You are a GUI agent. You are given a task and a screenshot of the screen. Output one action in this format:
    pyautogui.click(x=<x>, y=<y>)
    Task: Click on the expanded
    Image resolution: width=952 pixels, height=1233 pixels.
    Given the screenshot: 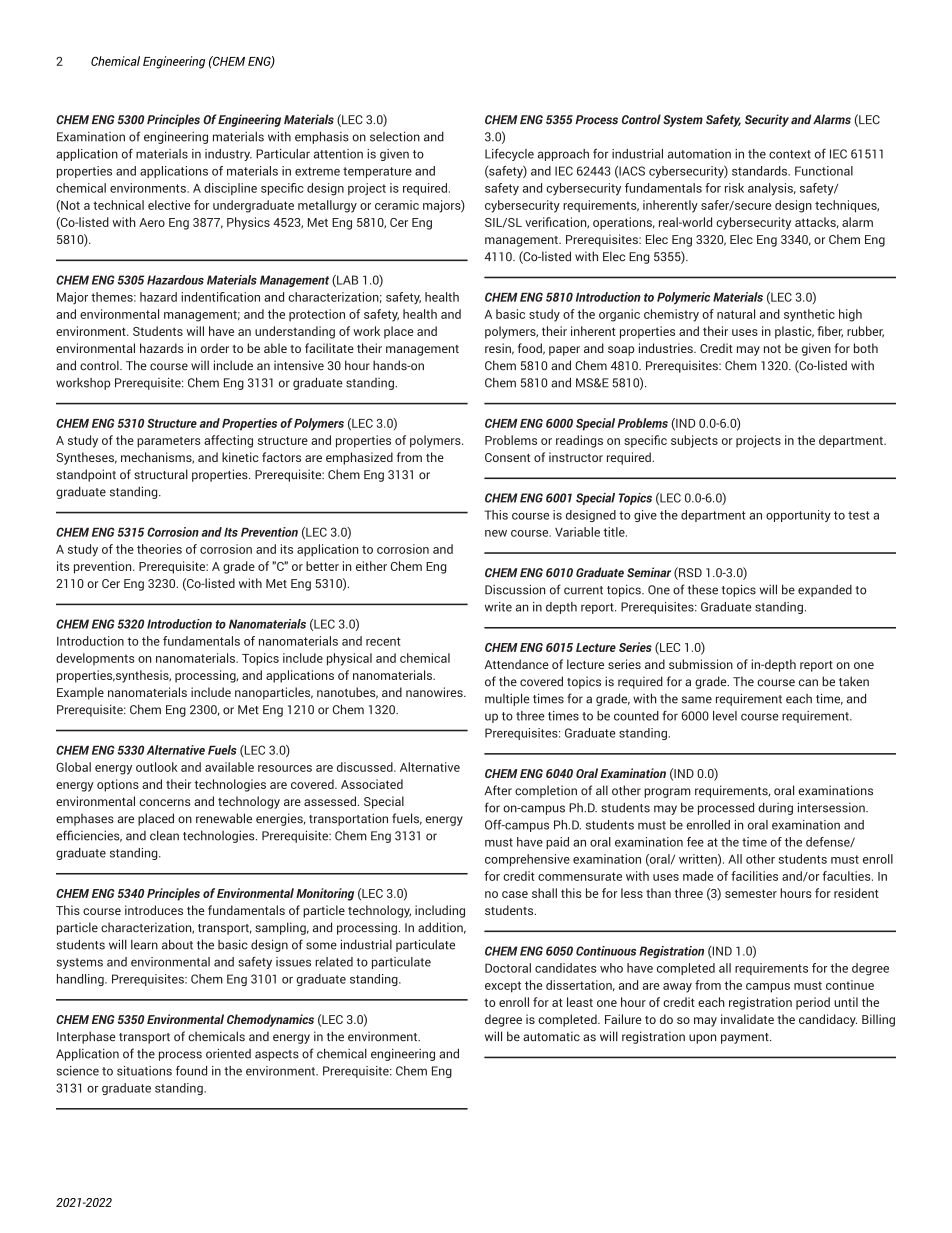 What is the action you would take?
    pyautogui.click(x=825, y=591)
